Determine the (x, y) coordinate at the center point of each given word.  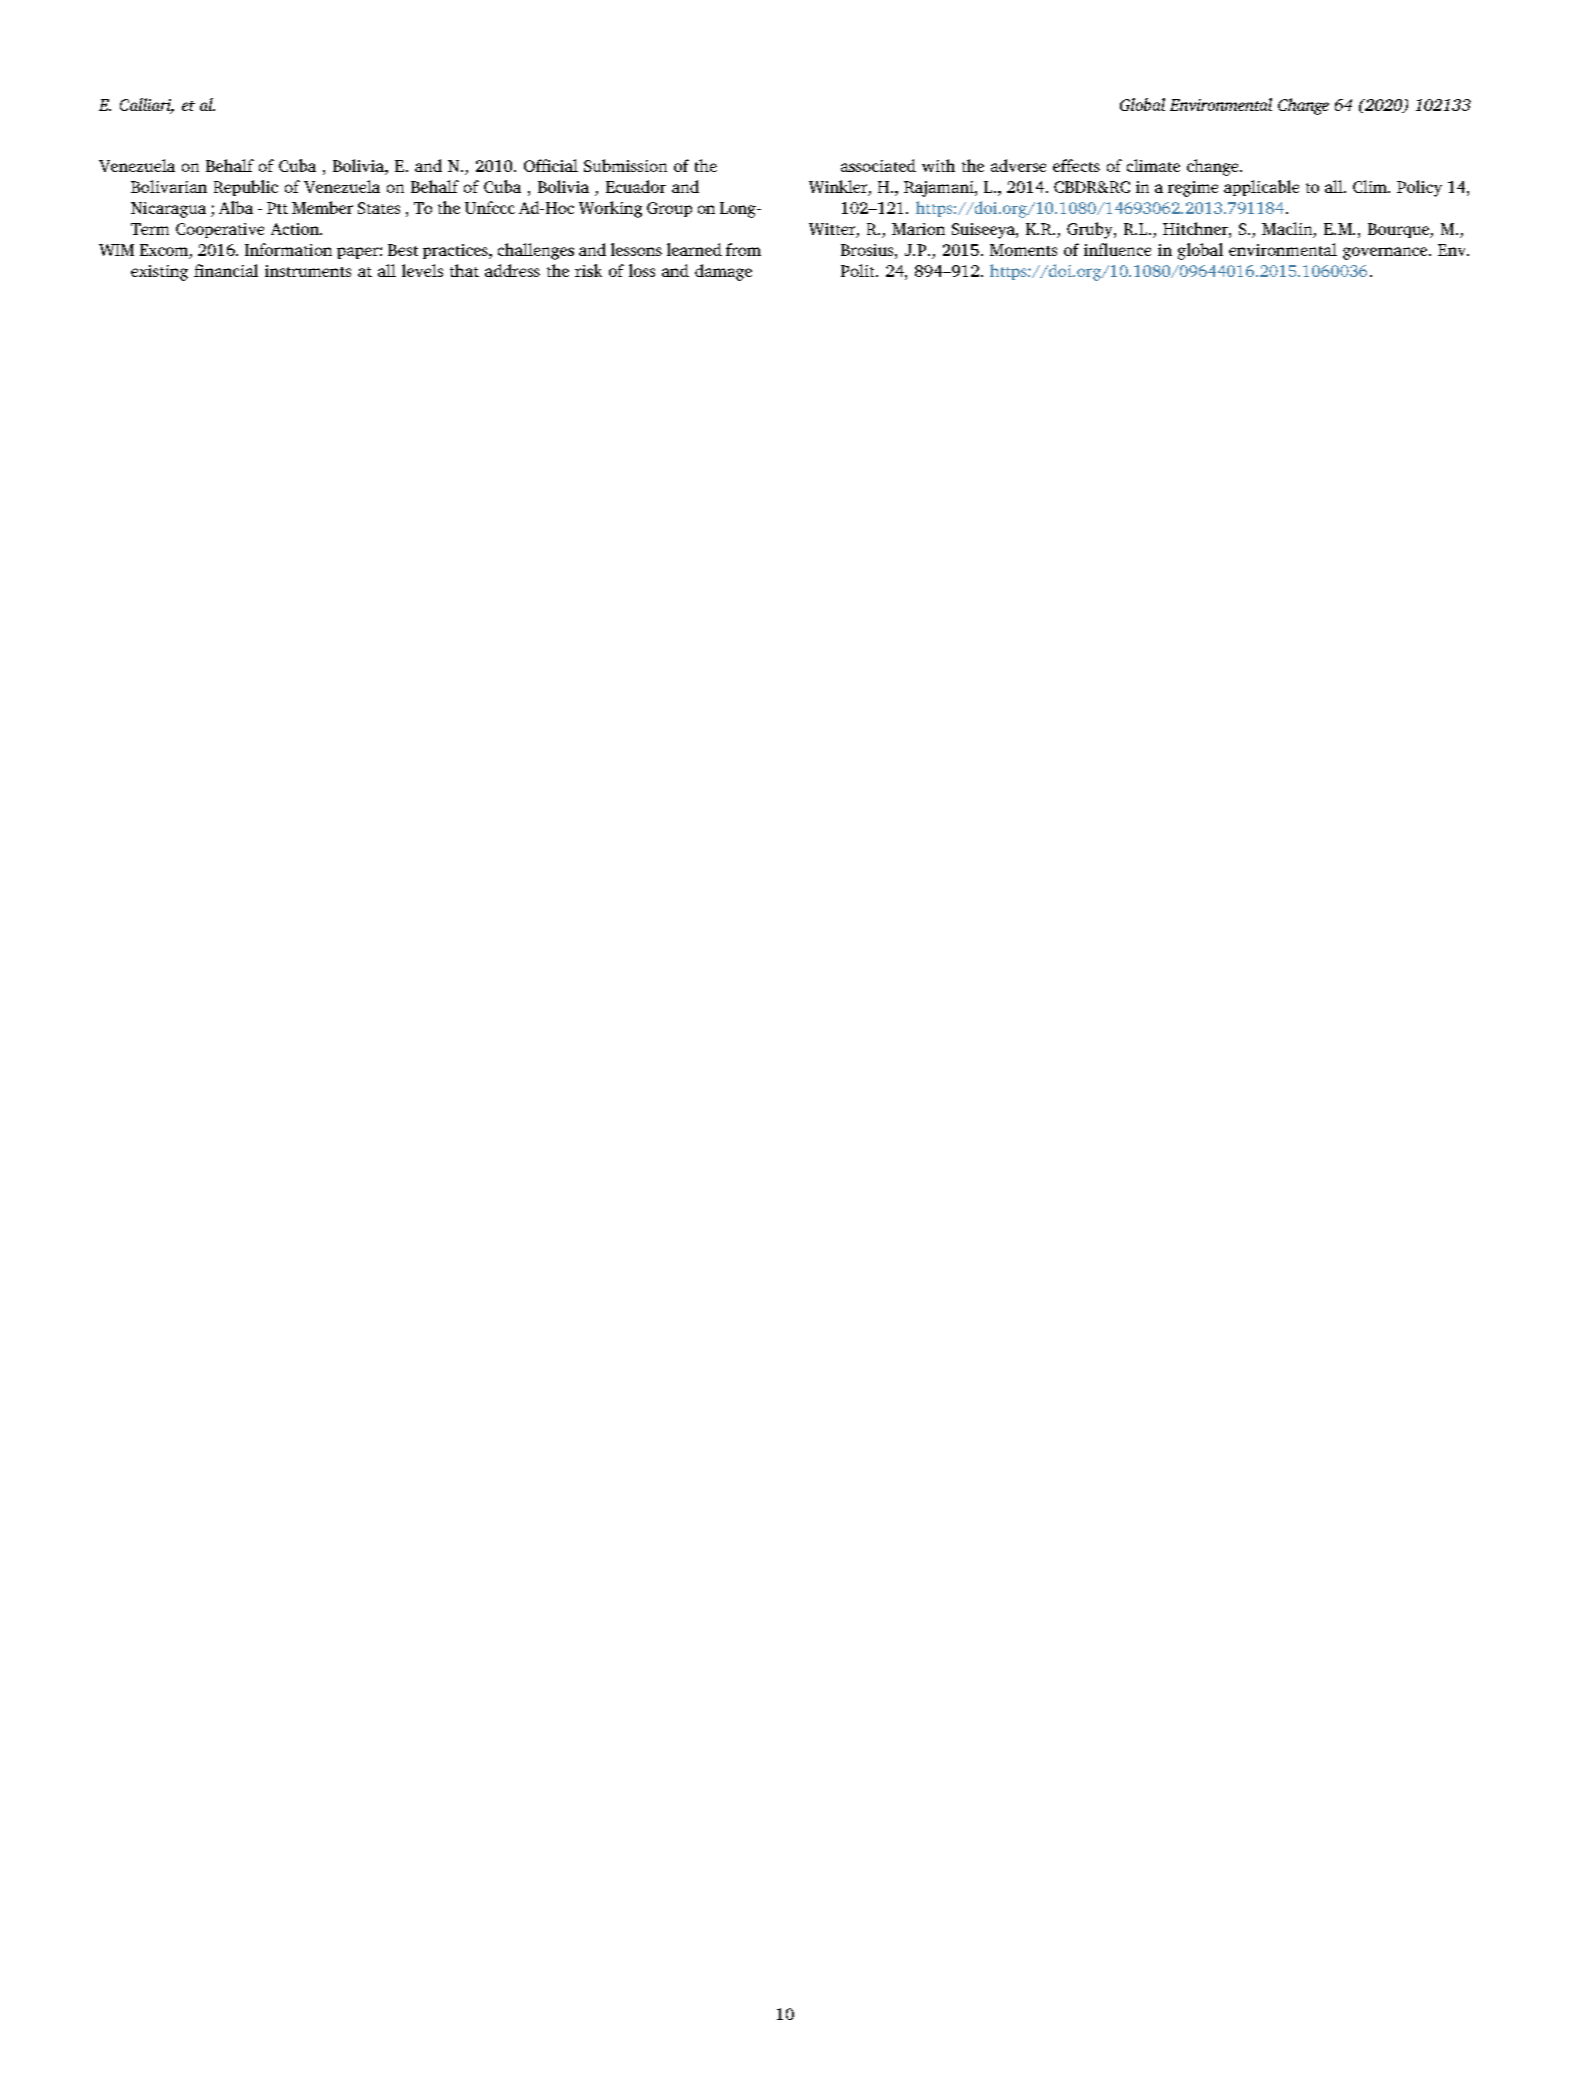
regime (1193, 189)
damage (723, 272)
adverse (1018, 165)
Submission (625, 165)
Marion (918, 229)
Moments (1023, 250)
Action (296, 229)
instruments (308, 271)
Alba (236, 207)
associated (878, 165)
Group (669, 209)
